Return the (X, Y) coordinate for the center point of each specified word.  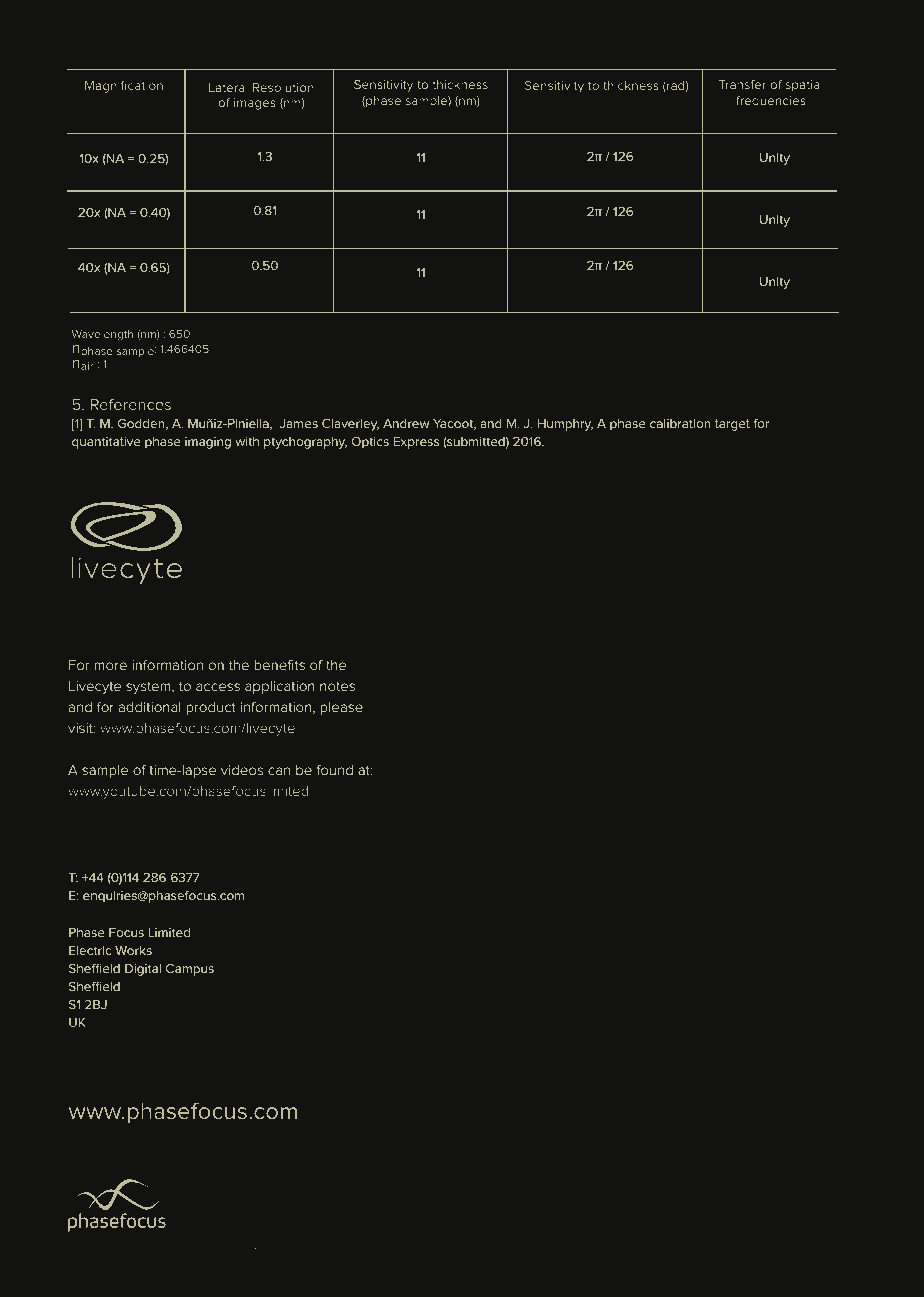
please (341, 708)
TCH (205, 1252)
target (732, 425)
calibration (680, 423)
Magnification (124, 87)
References (131, 404)
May (265, 1253)
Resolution (283, 87)
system (149, 688)
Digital (143, 970)
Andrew (406, 423)
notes (337, 686)
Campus (190, 970)
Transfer (742, 84)
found (335, 770)
